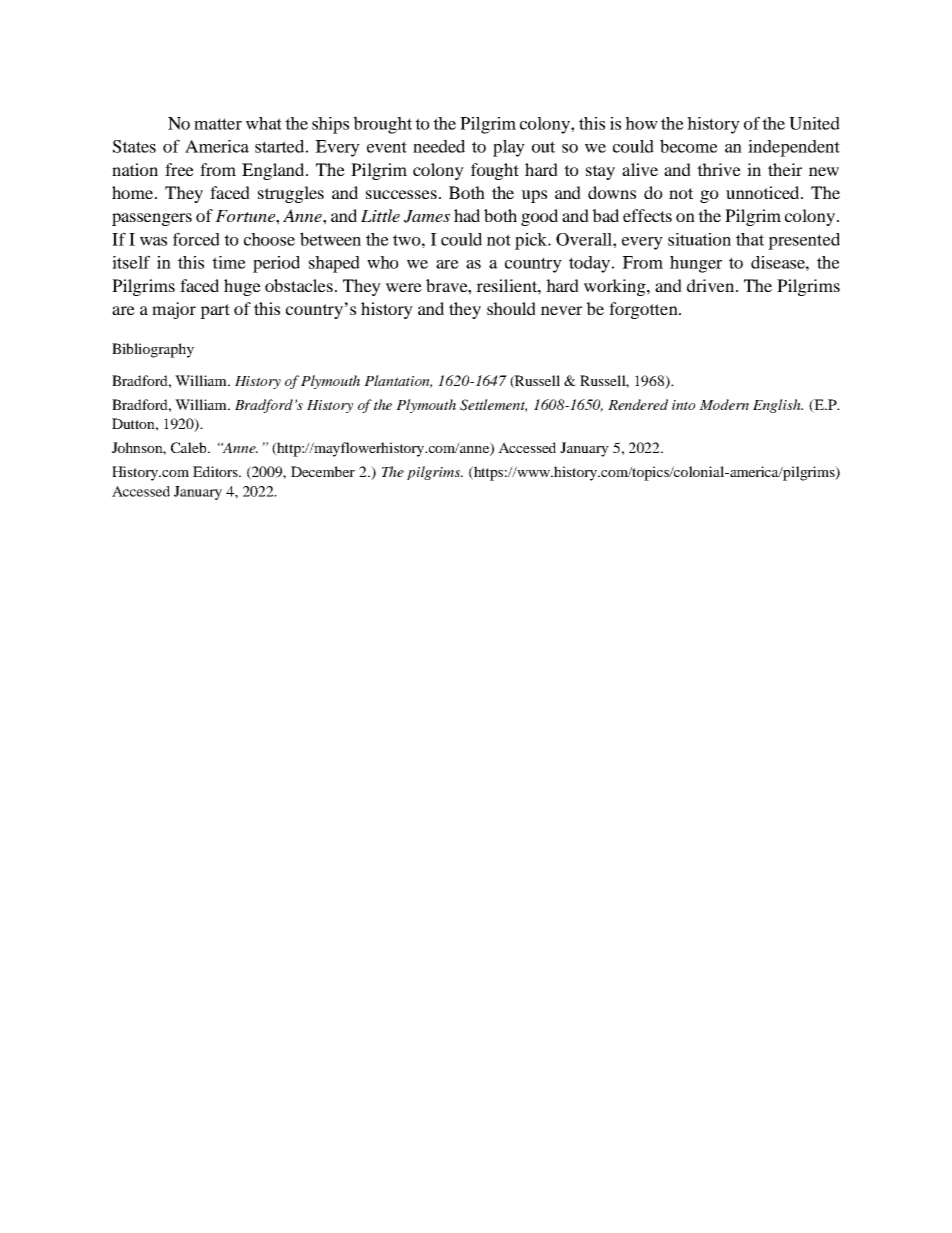  Describe the element at coordinates (644, 310) in the document. I see `forgotten` at that location.
